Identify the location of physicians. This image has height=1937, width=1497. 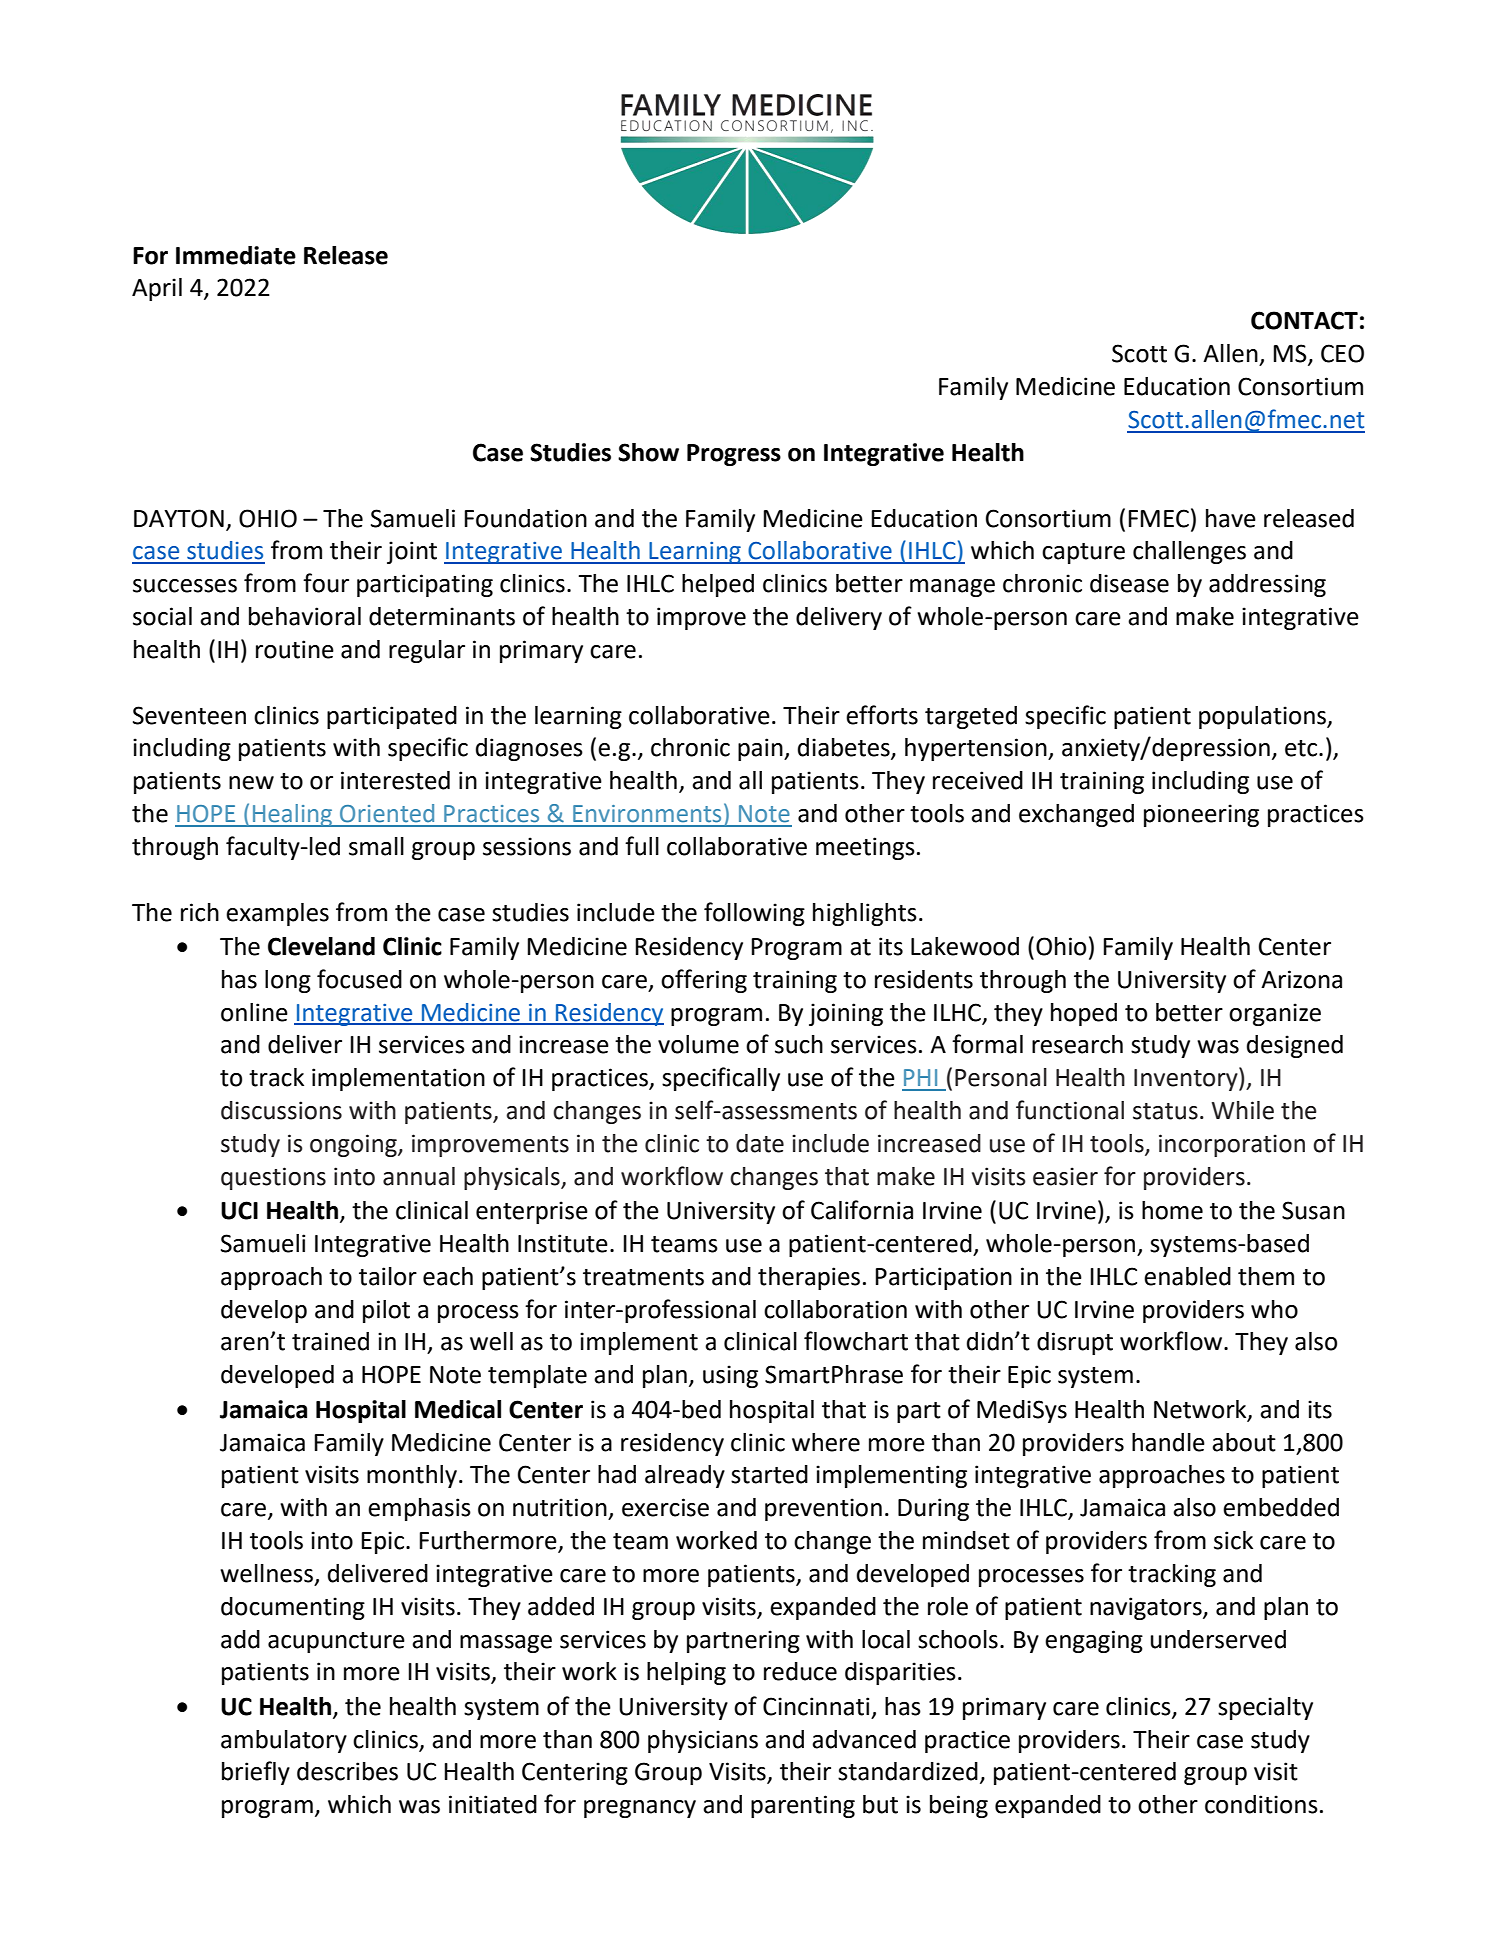
(703, 1741).
